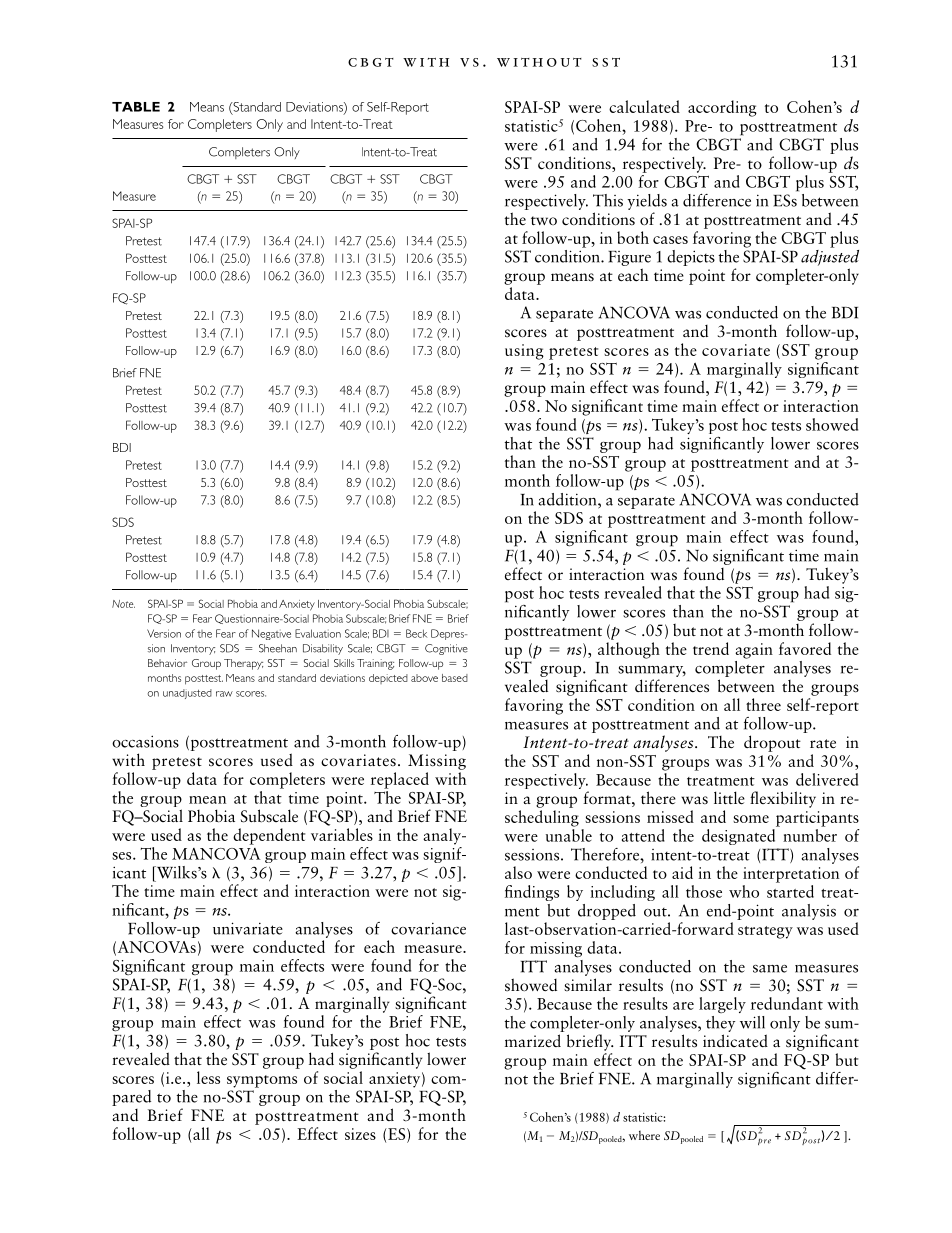 The width and height of the page is (952, 1233). I want to click on Beck, so click(416, 633).
